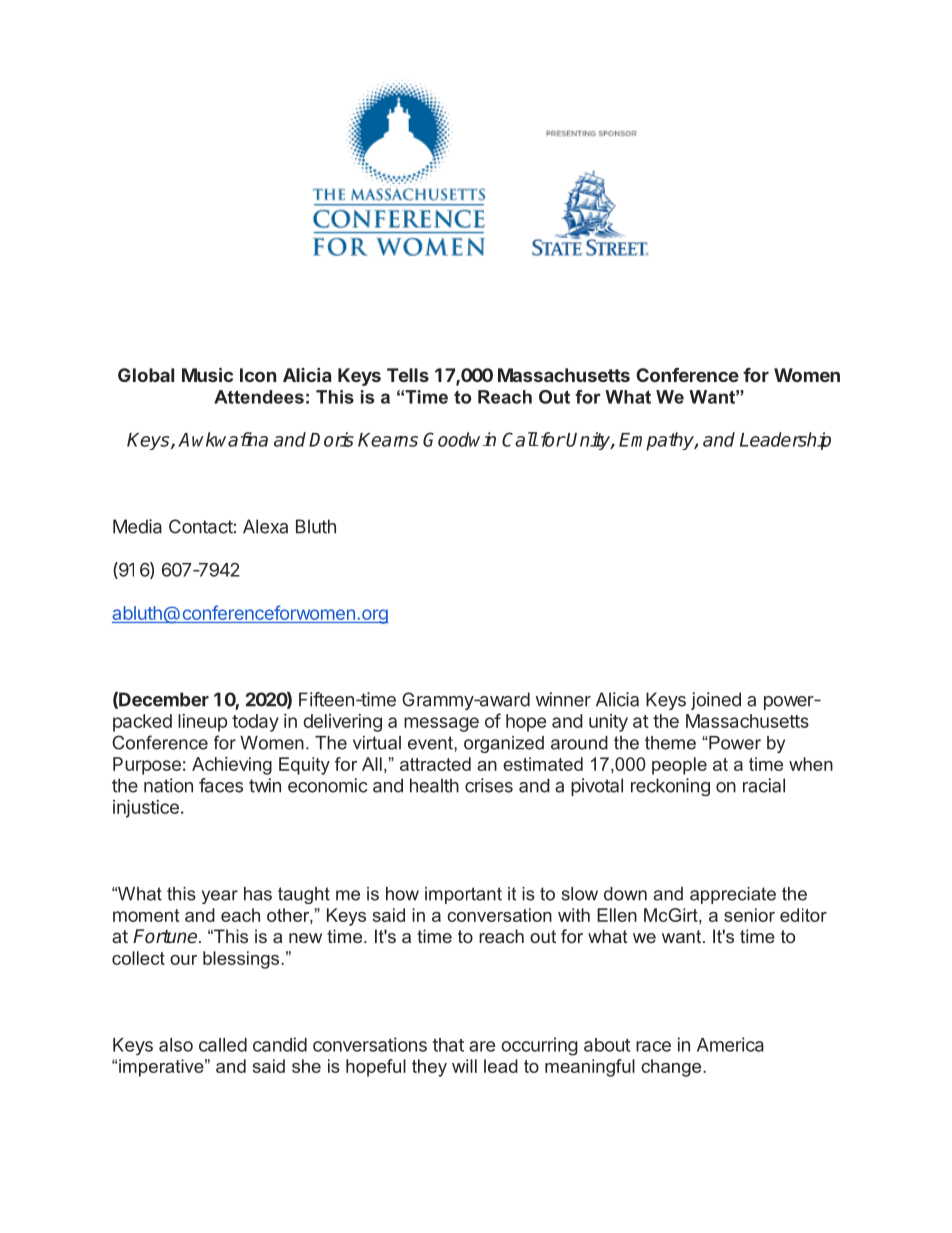 The height and width of the document is (1233, 952). What do you see at coordinates (255, 723) in the document?
I see `today` at bounding box center [255, 723].
